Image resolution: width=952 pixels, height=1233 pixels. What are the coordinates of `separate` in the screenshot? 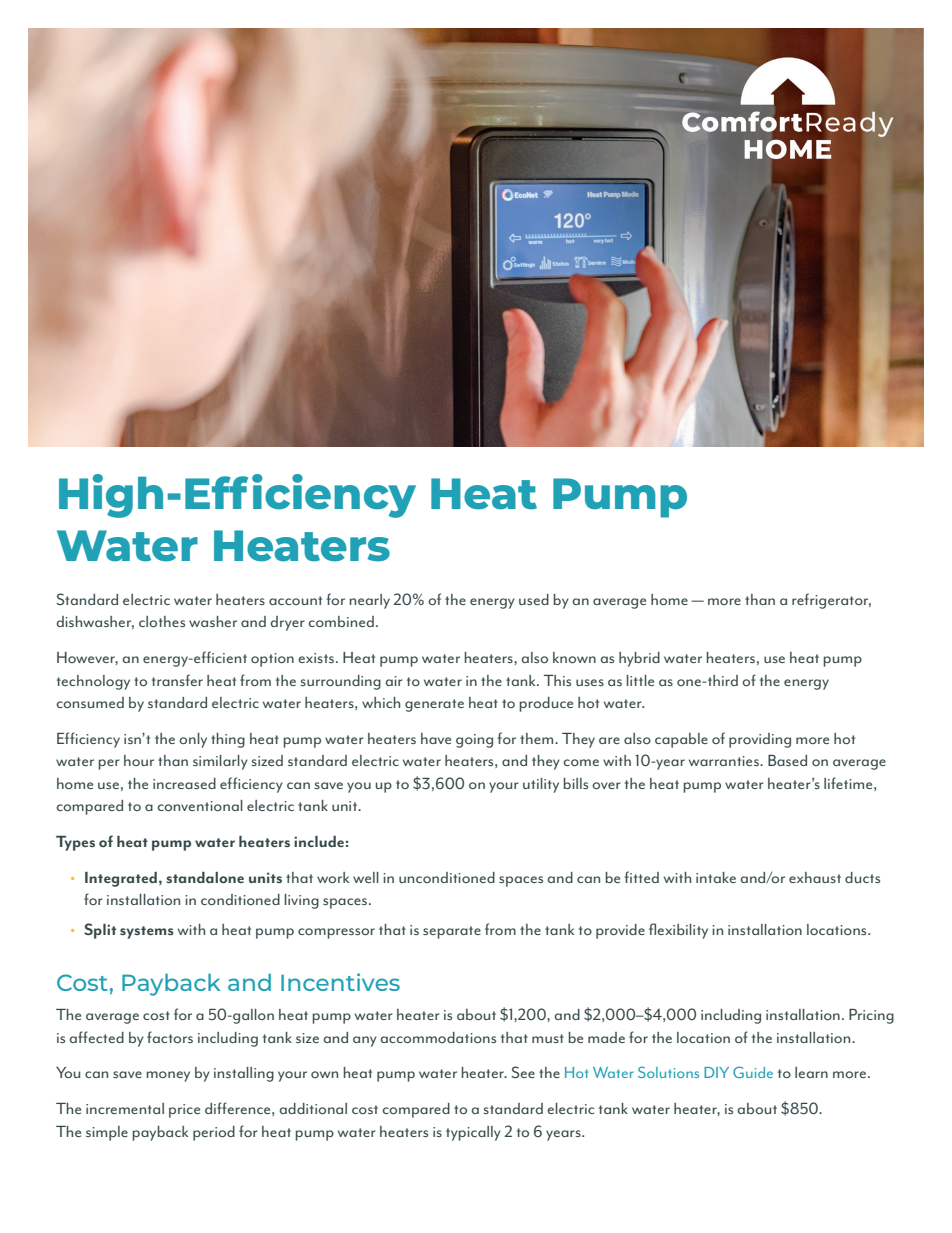 It's located at (452, 932).
